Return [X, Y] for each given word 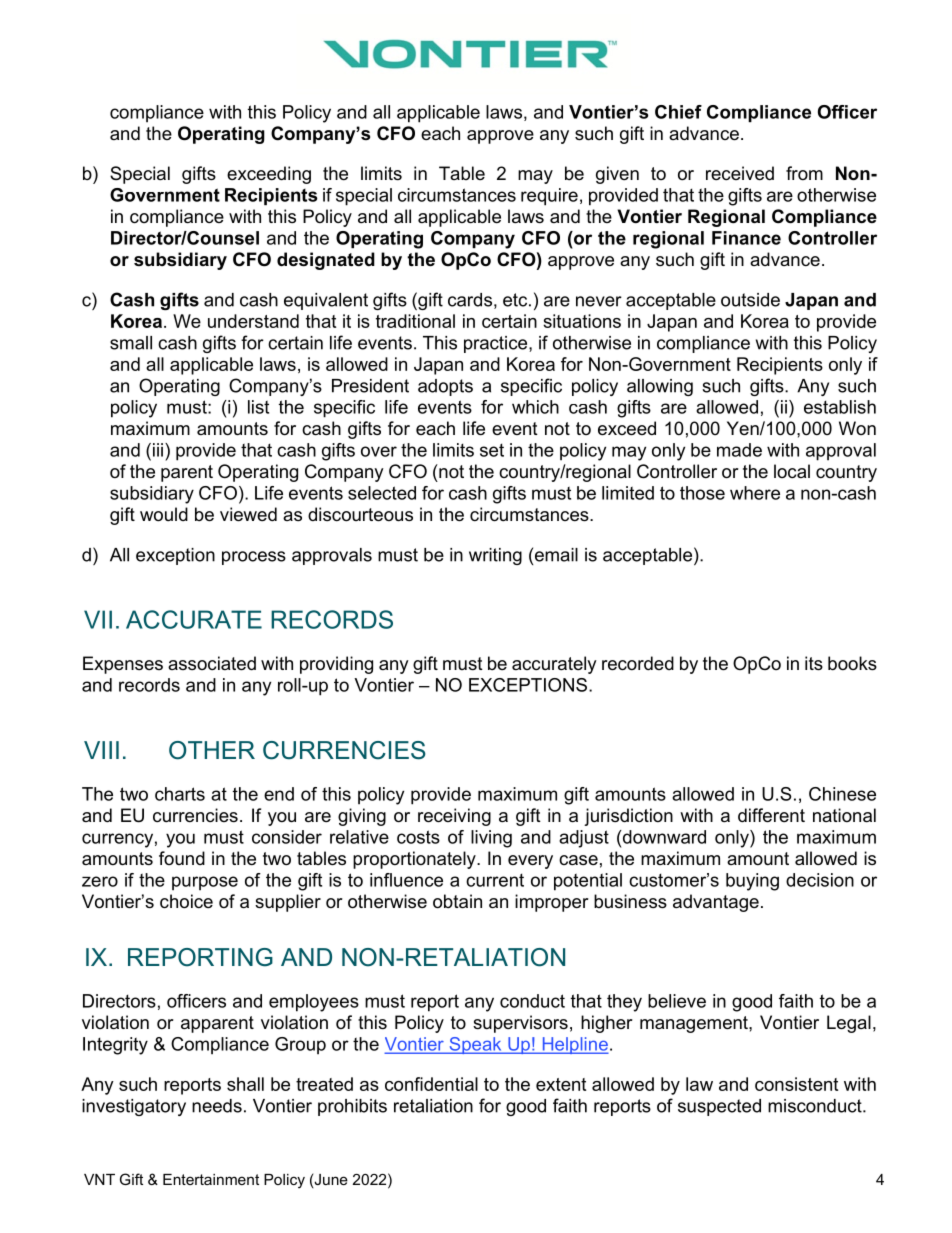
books [852, 663]
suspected [719, 1107]
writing [495, 556]
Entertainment [211, 1179]
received [740, 173]
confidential [431, 1084]
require [549, 197]
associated [212, 663]
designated [326, 261]
